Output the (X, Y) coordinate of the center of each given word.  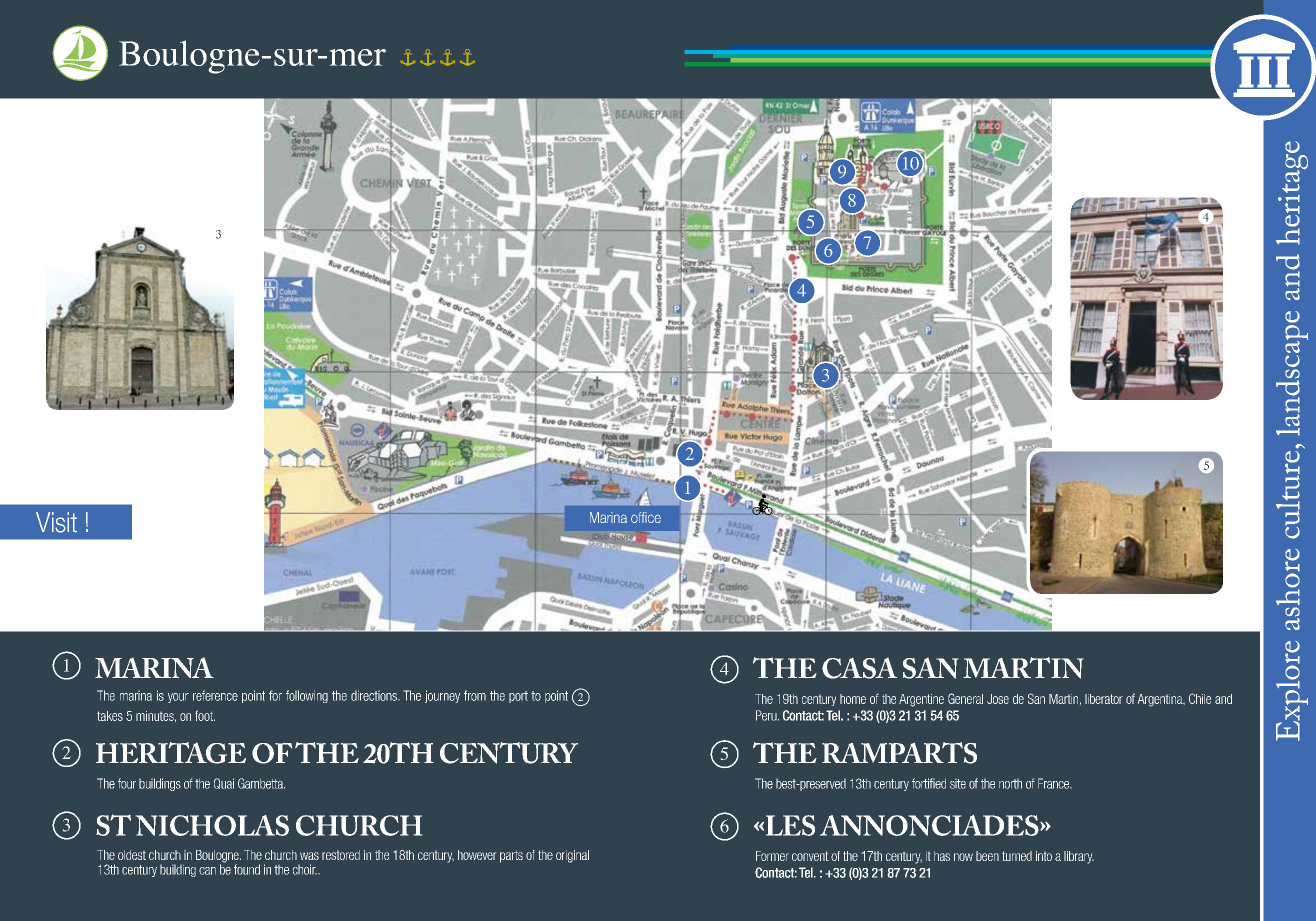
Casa (859, 668)
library (1079, 857)
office (646, 517)
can (207, 871)
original (572, 856)
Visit (56, 522)
